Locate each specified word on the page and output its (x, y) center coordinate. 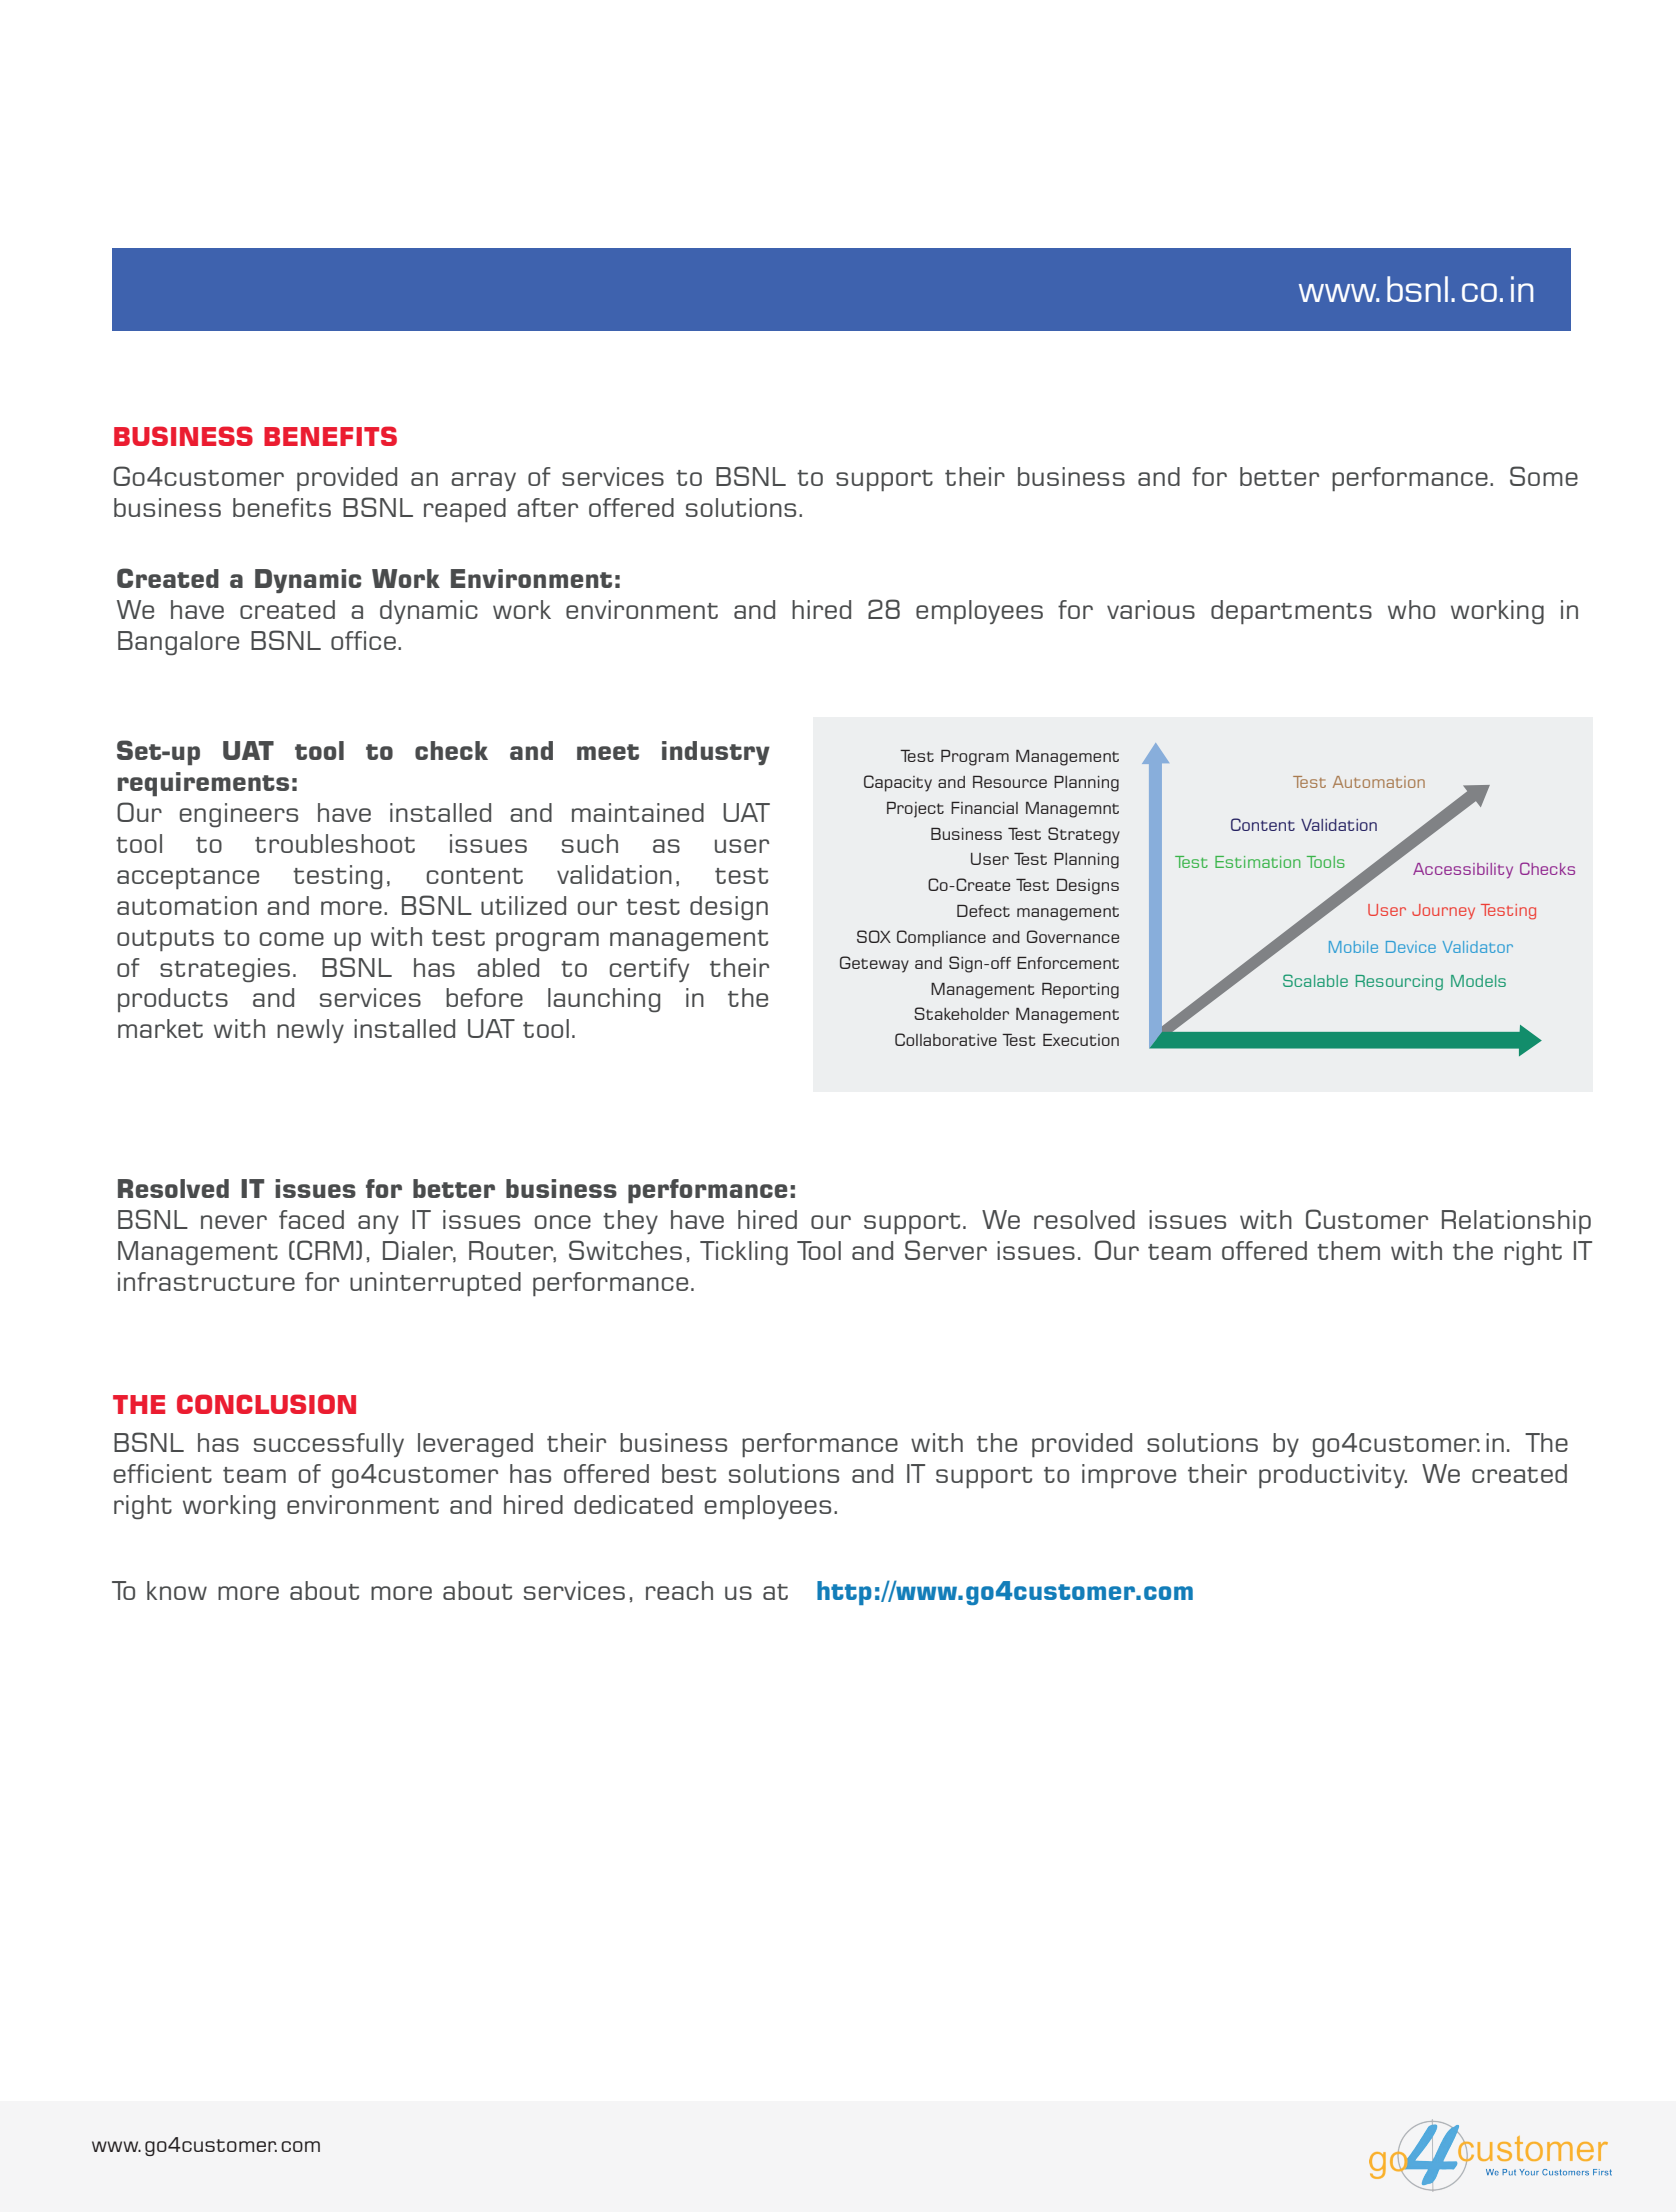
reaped (465, 510)
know (177, 1590)
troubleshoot (335, 843)
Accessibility (1463, 870)
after (547, 507)
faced (311, 1219)
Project (915, 810)
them (1348, 1250)
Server (946, 1250)
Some (1544, 476)
